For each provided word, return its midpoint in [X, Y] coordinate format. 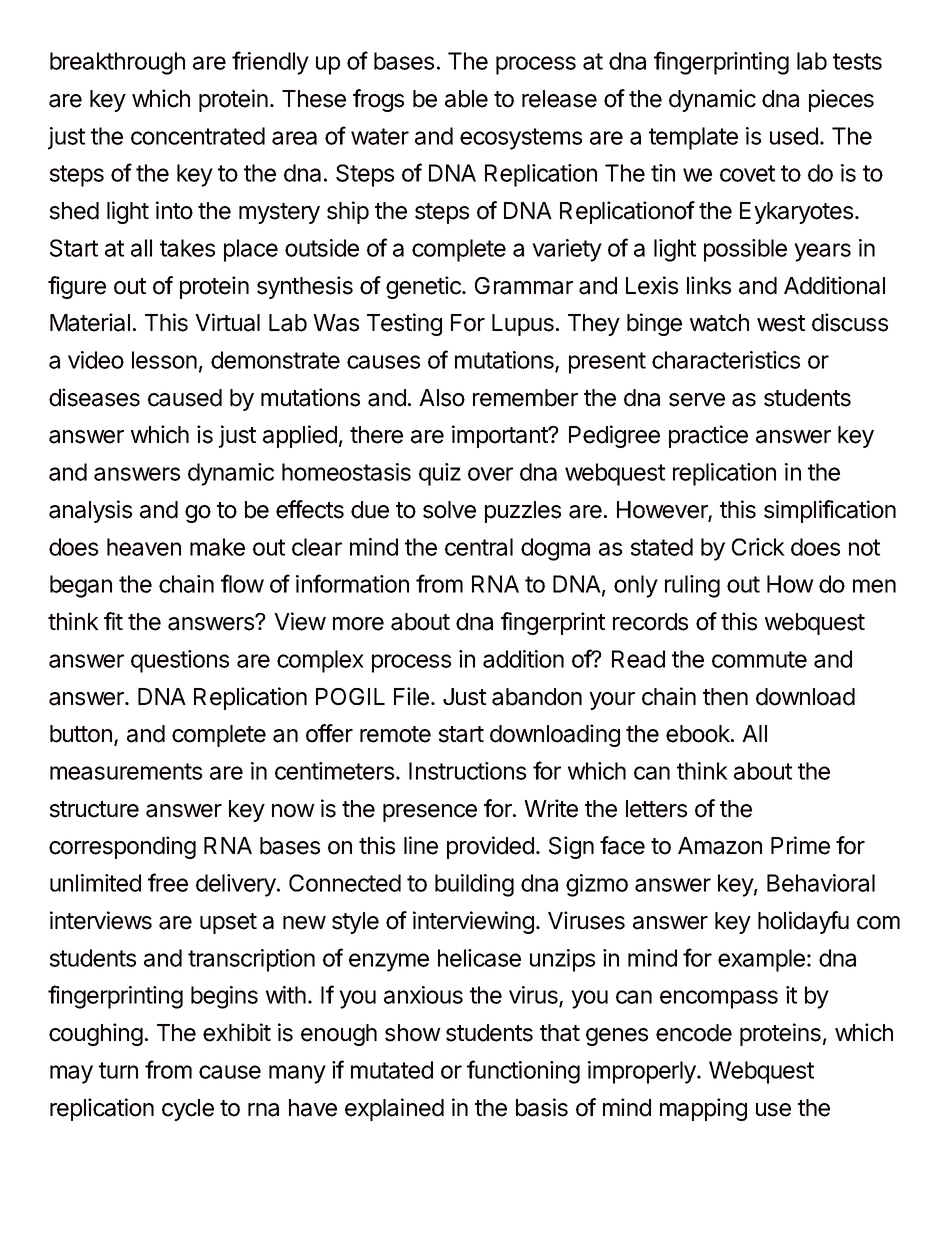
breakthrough [117, 63]
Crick [758, 547]
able [466, 99]
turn [118, 1070]
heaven [144, 547]
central [479, 547]
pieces [841, 100]
